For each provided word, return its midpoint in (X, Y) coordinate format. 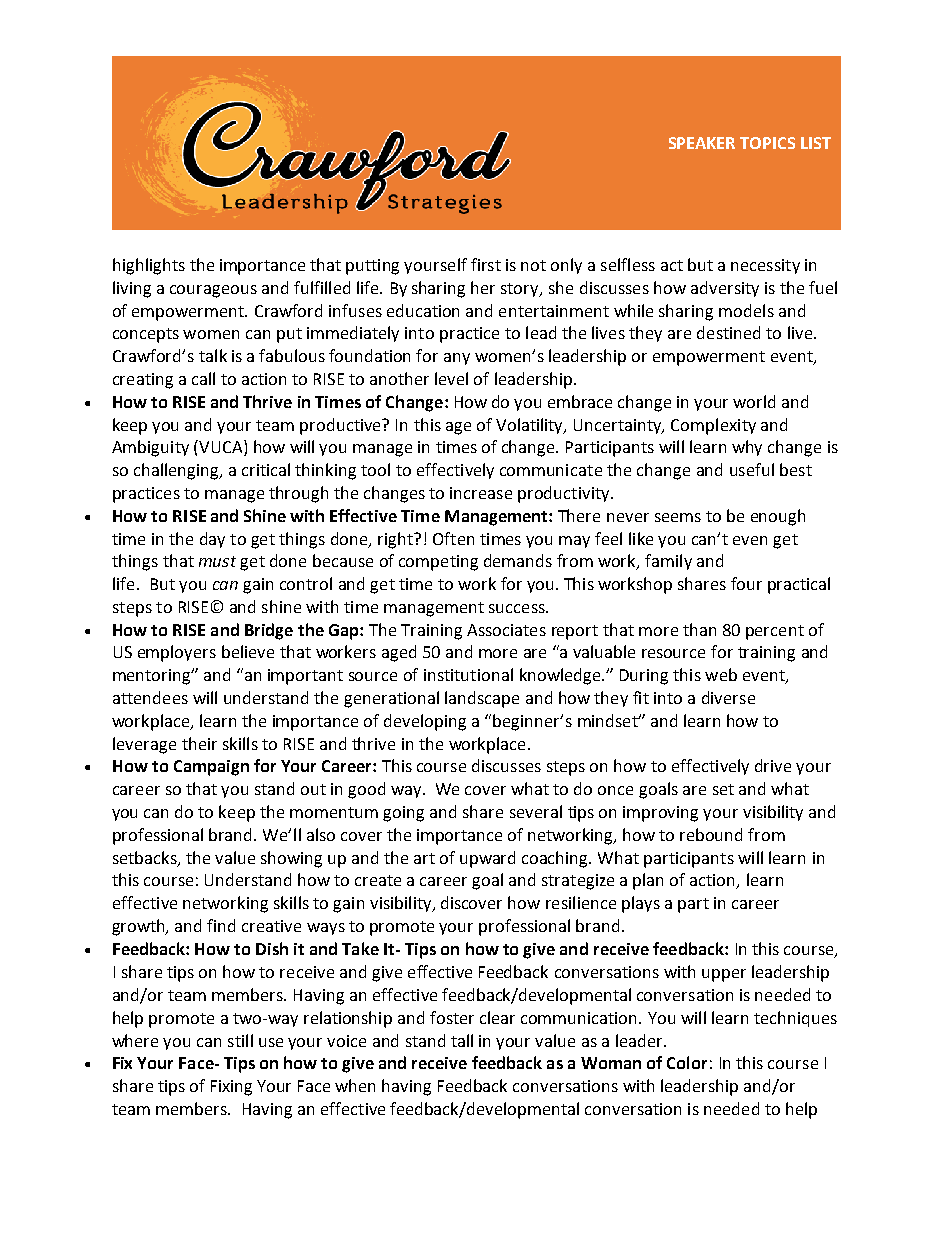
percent (775, 632)
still (240, 1040)
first (486, 264)
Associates (506, 630)
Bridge (269, 631)
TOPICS (767, 143)
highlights (149, 266)
